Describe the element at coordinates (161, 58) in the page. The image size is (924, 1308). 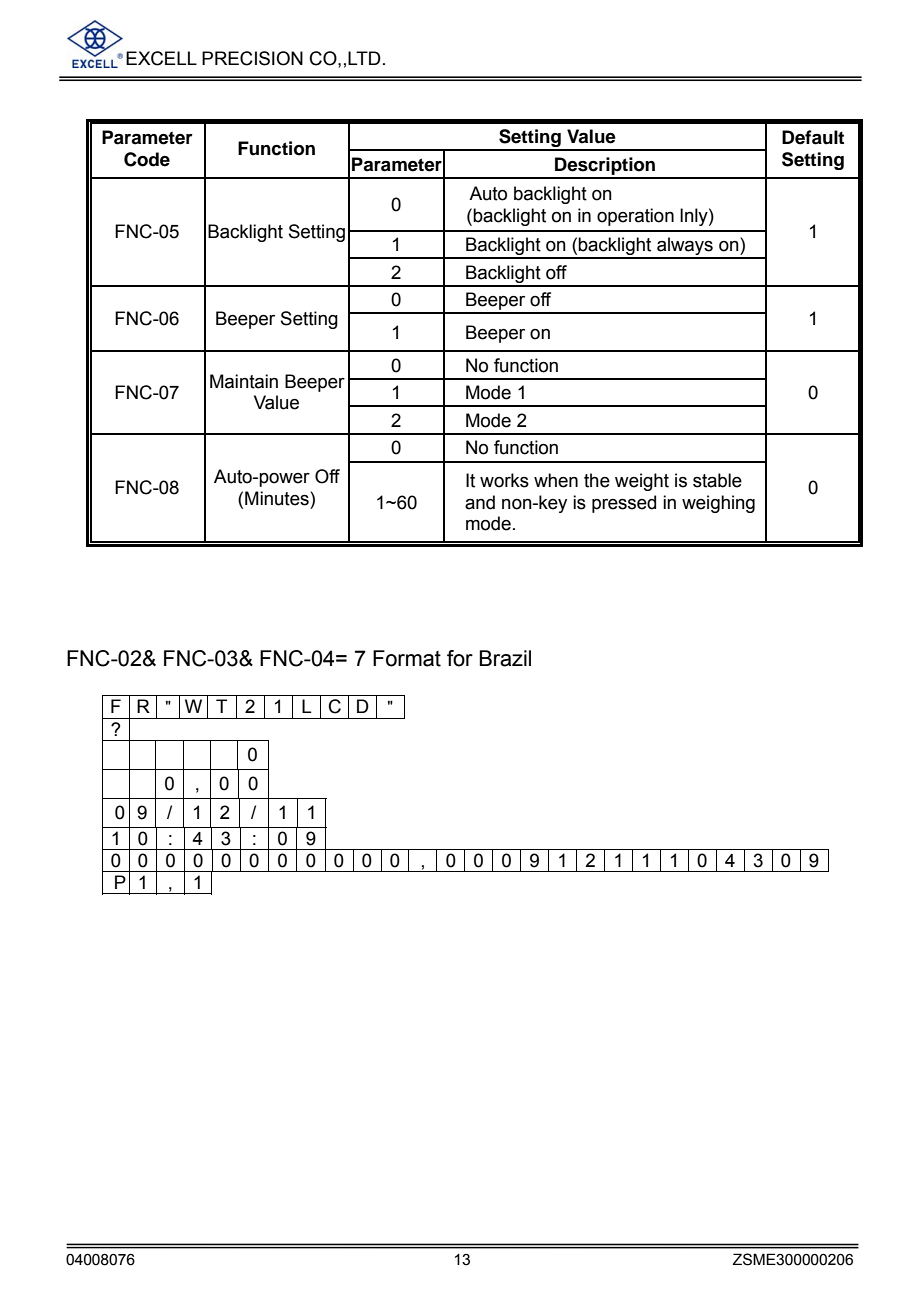
I see `EXCELL` at that location.
